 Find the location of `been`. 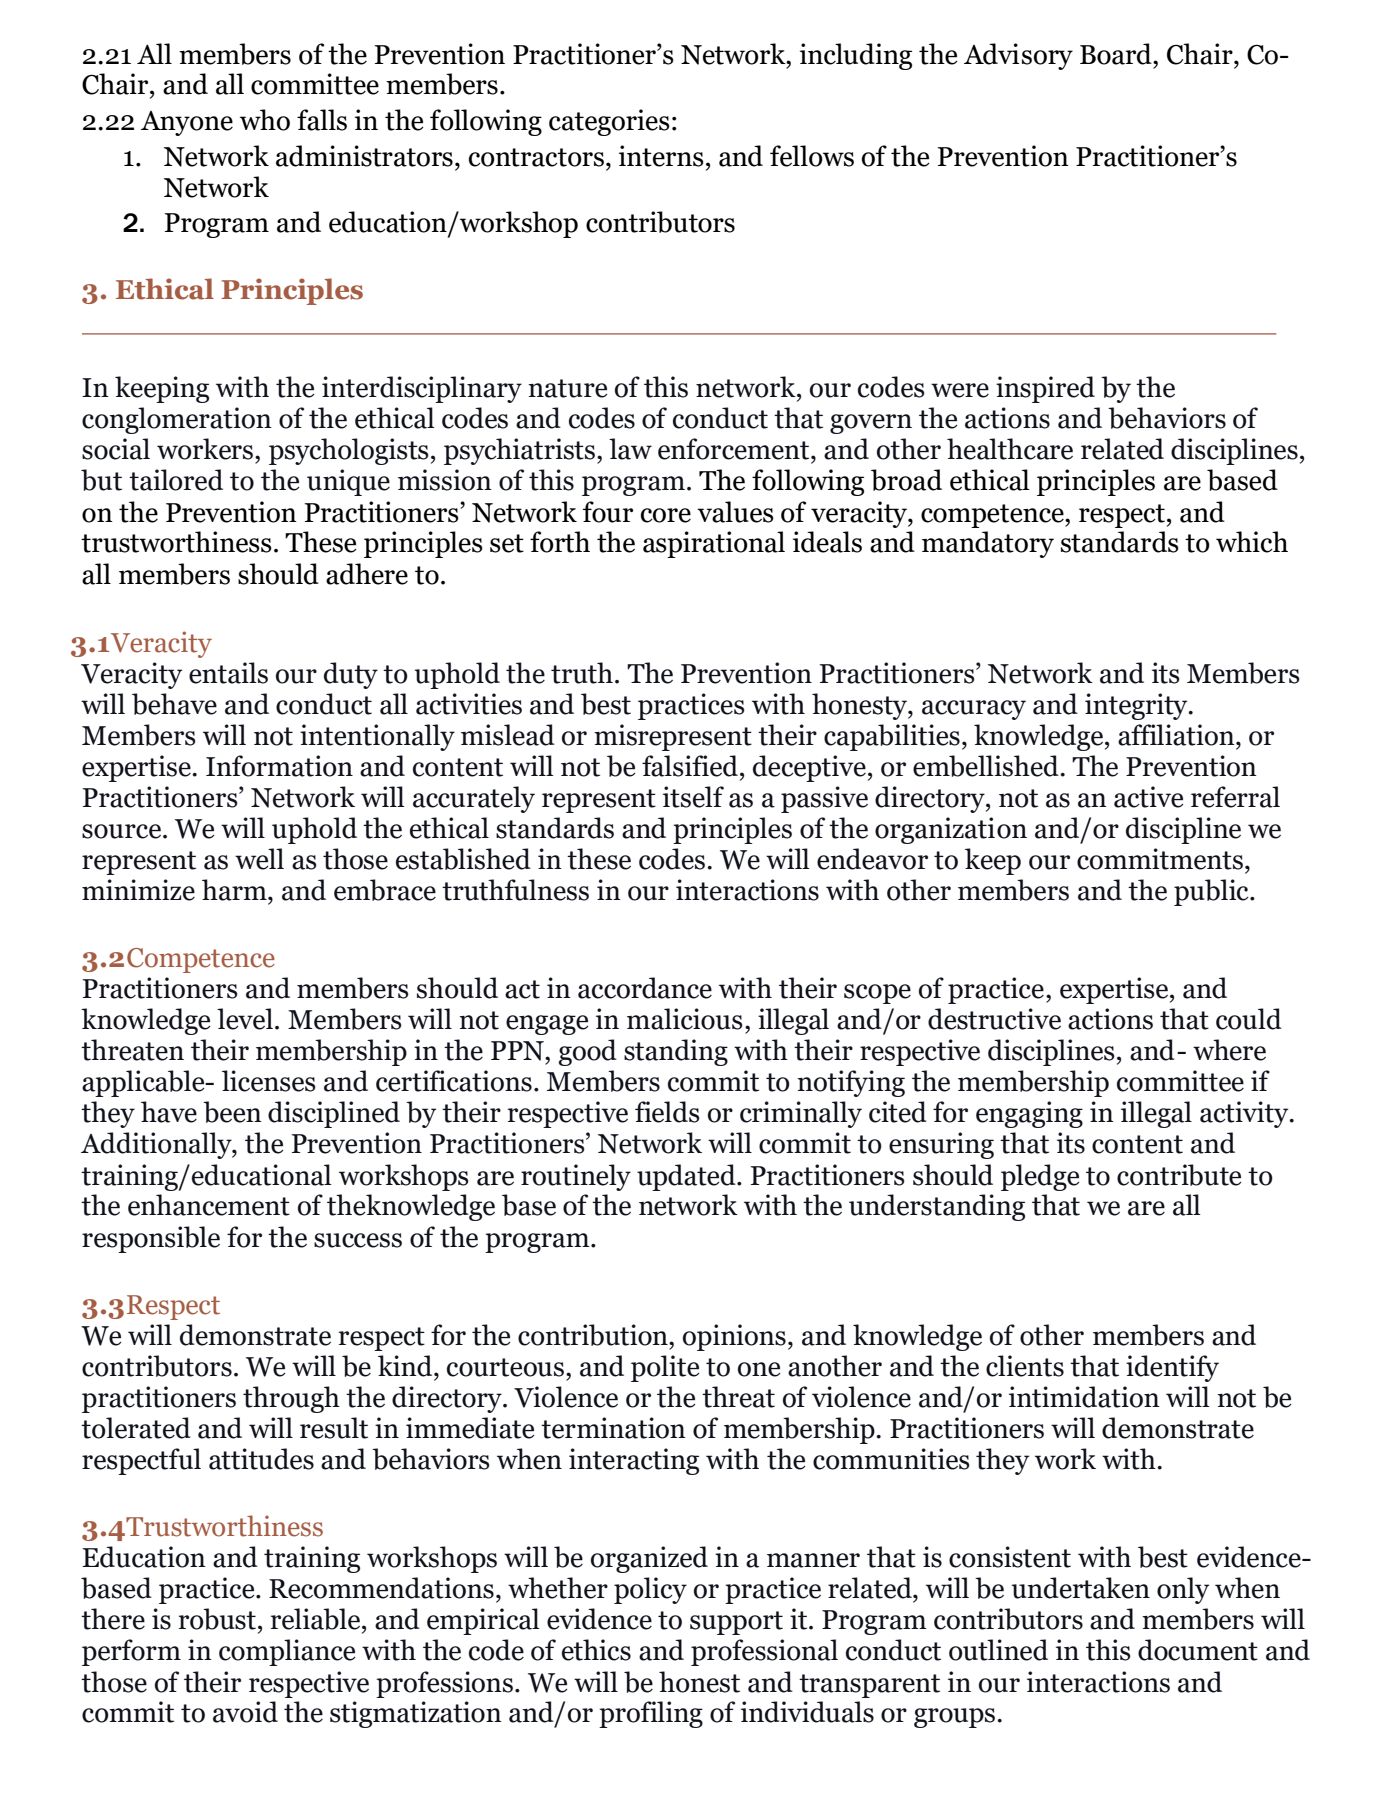

been is located at coordinates (232, 1112).
